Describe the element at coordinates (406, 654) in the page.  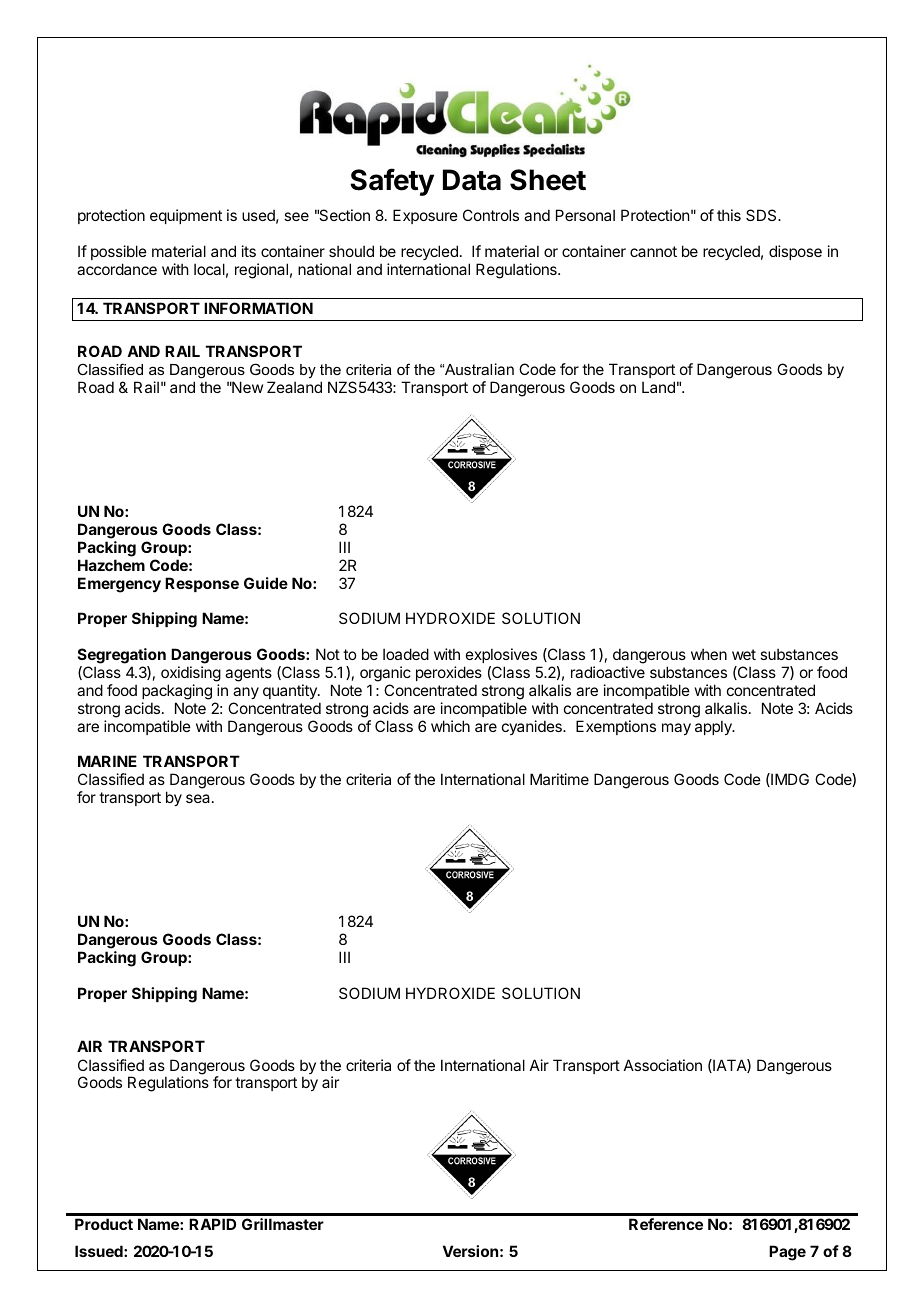
I see `loaded` at that location.
